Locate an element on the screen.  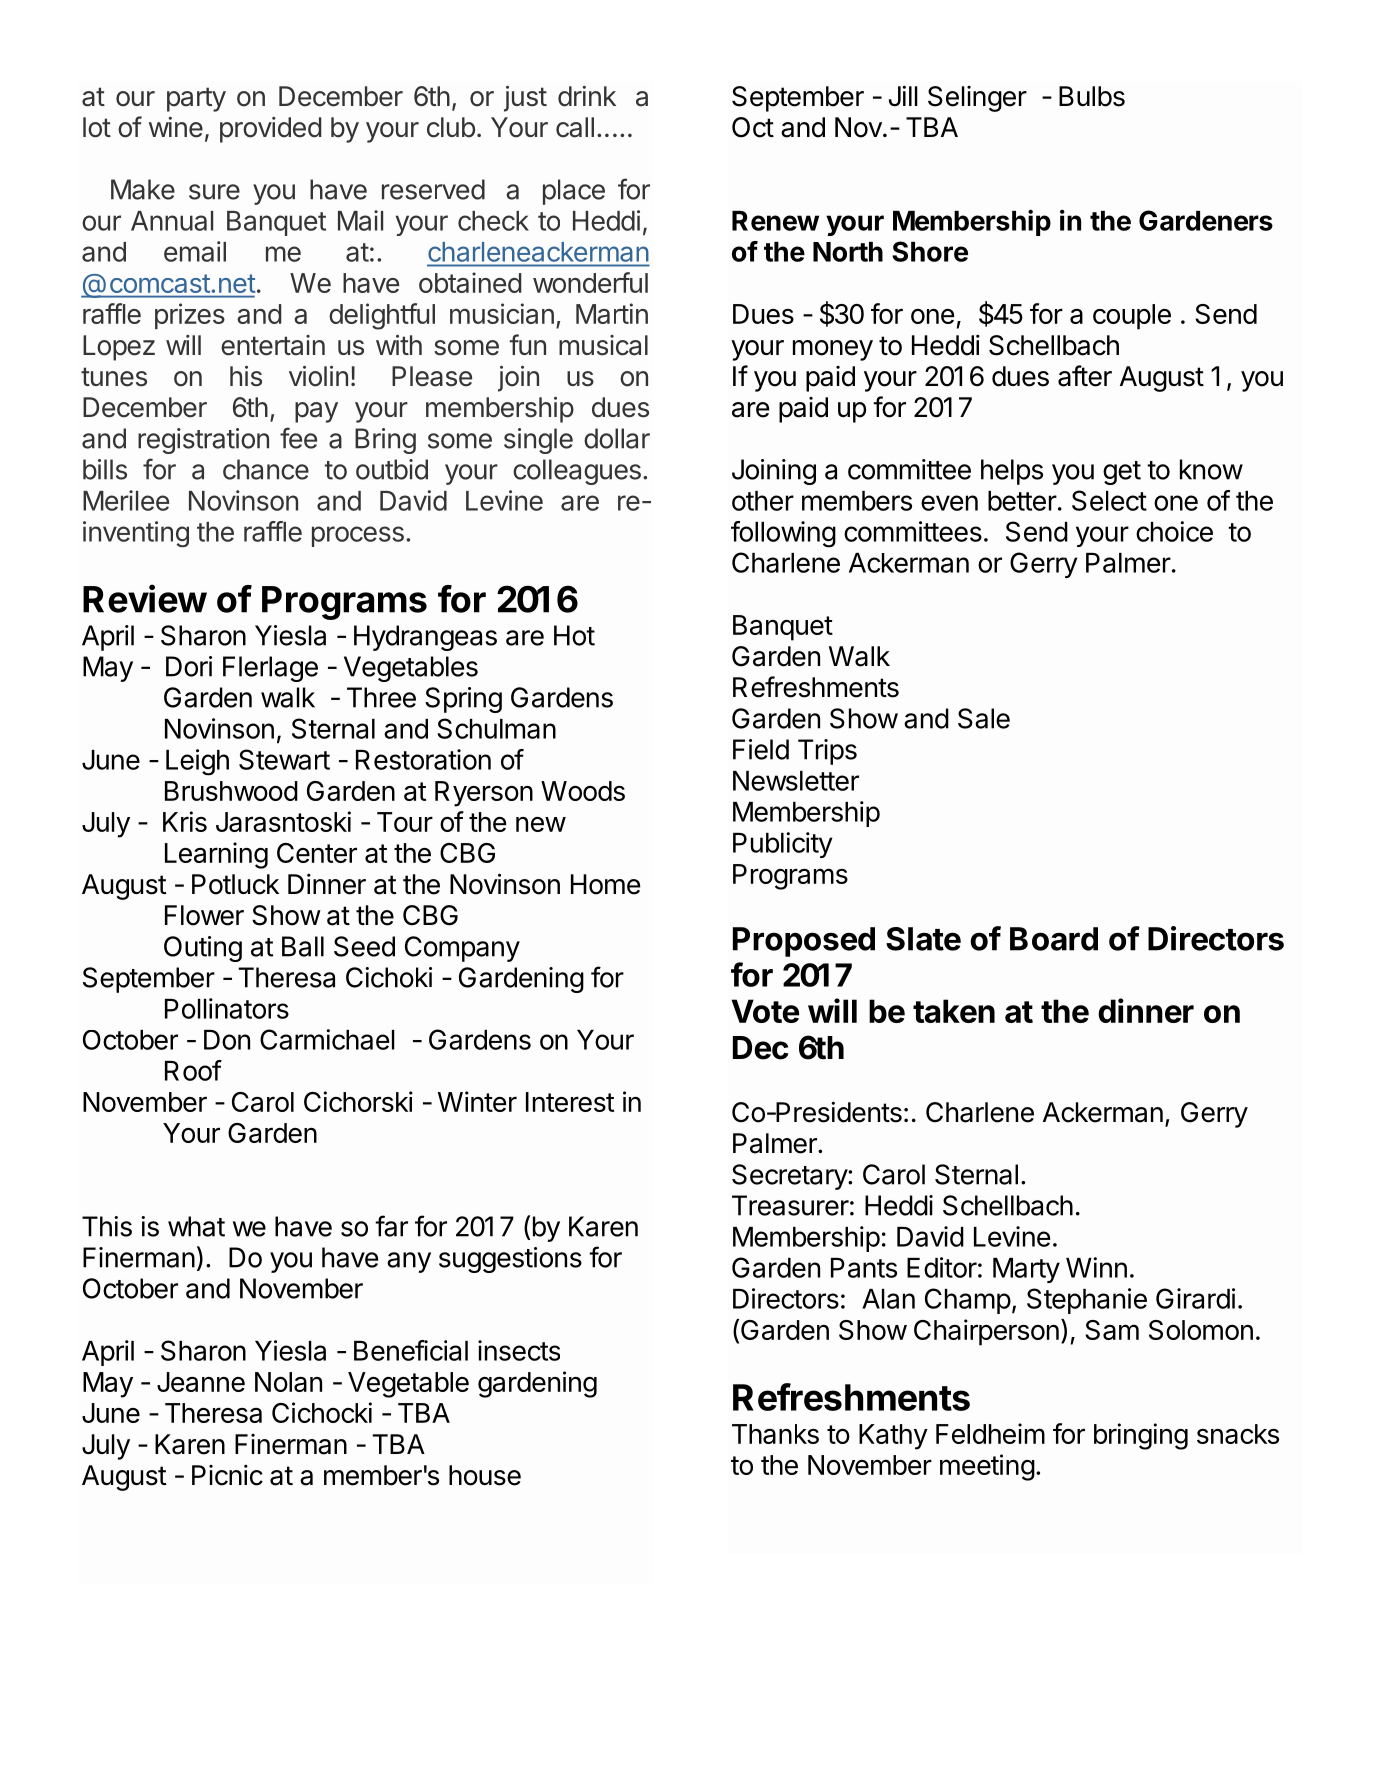
call is located at coordinates (575, 127).
